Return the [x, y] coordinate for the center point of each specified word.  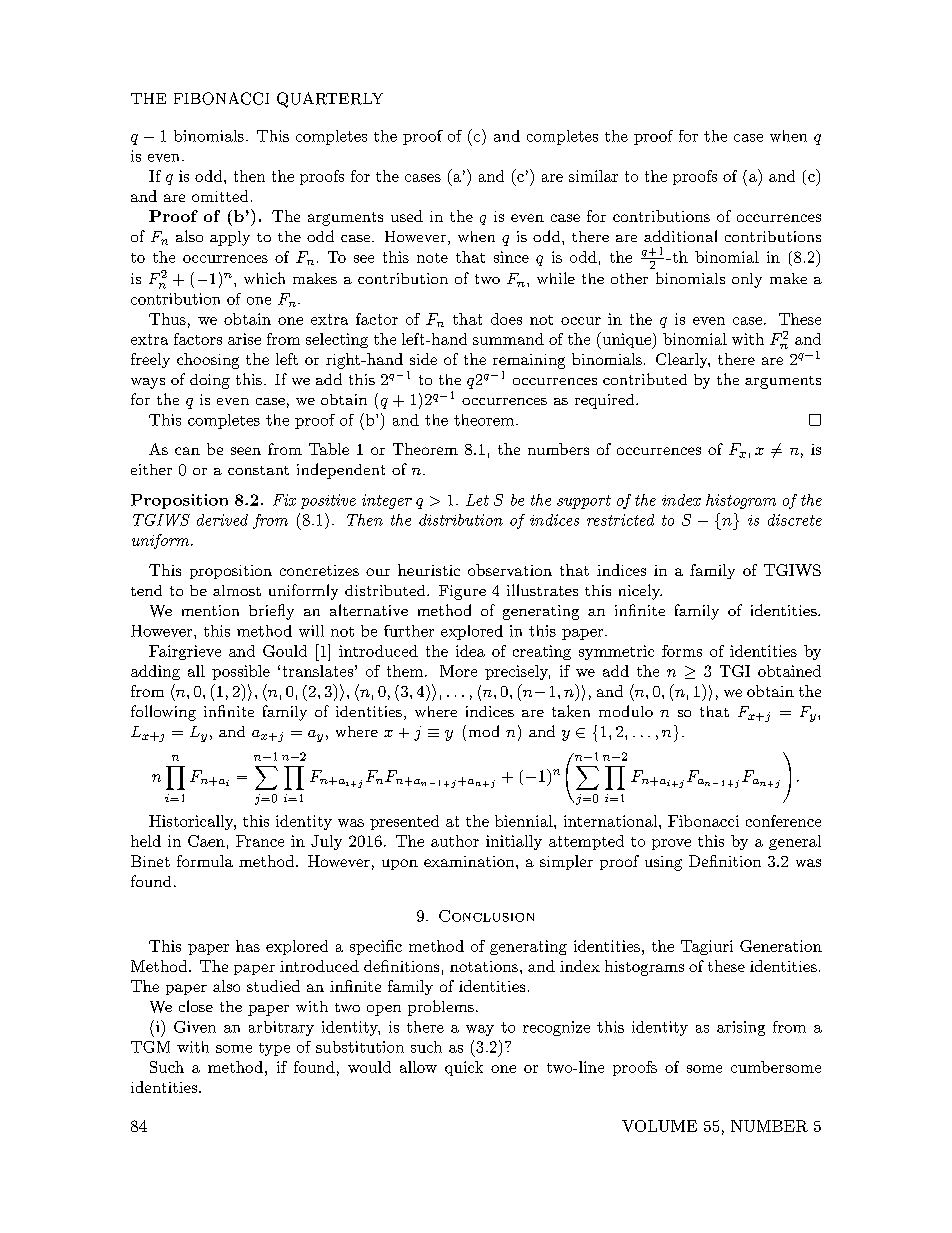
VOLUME [659, 1126]
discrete [795, 520]
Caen [206, 841]
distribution [461, 520]
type [274, 1049]
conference [783, 821]
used [407, 216]
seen [246, 451]
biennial [524, 821]
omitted [220, 196]
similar [593, 176]
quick [464, 1068]
